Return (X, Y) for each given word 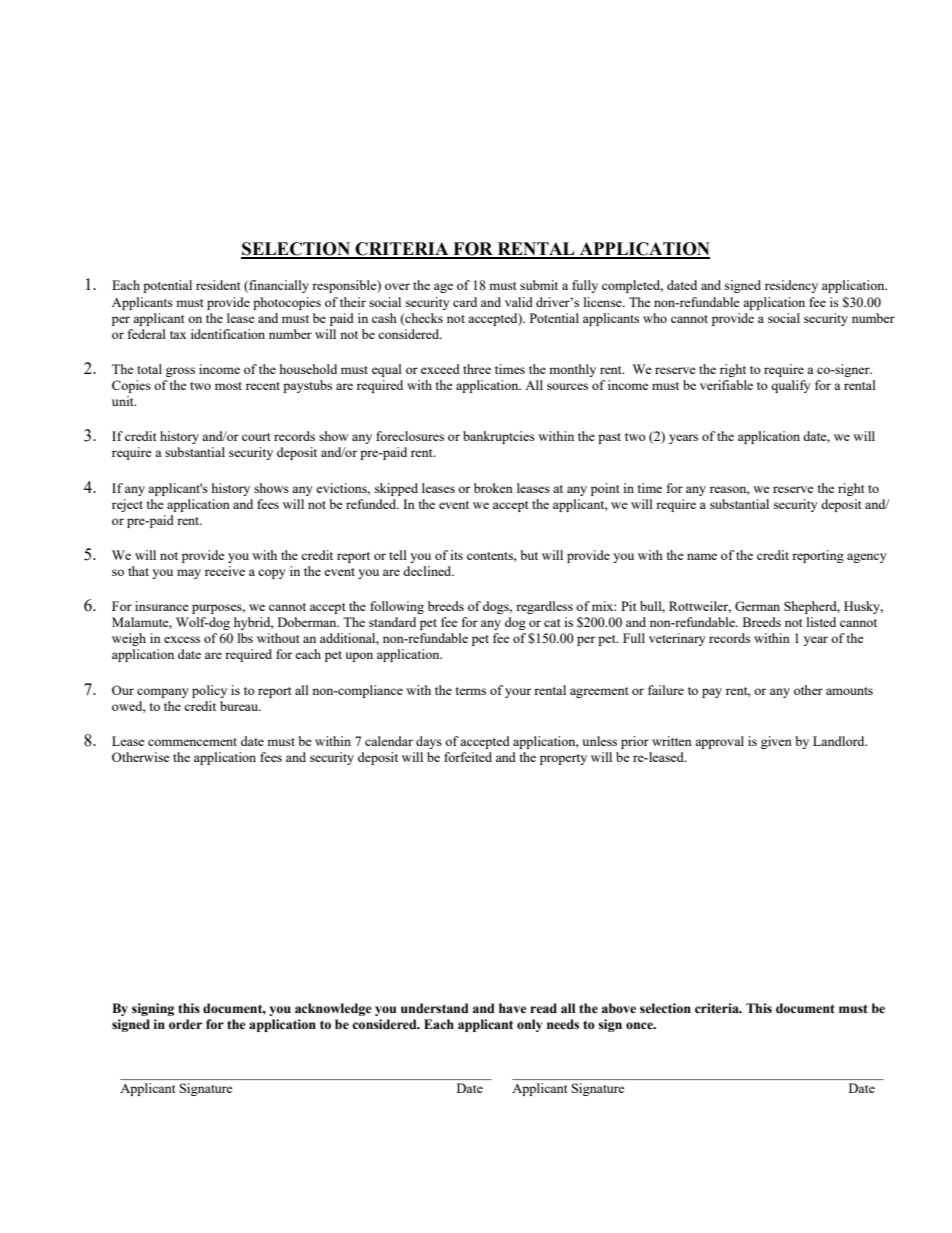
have (513, 1008)
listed (821, 622)
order (185, 1024)
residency (791, 286)
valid (519, 302)
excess (182, 639)
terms (470, 691)
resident (218, 285)
